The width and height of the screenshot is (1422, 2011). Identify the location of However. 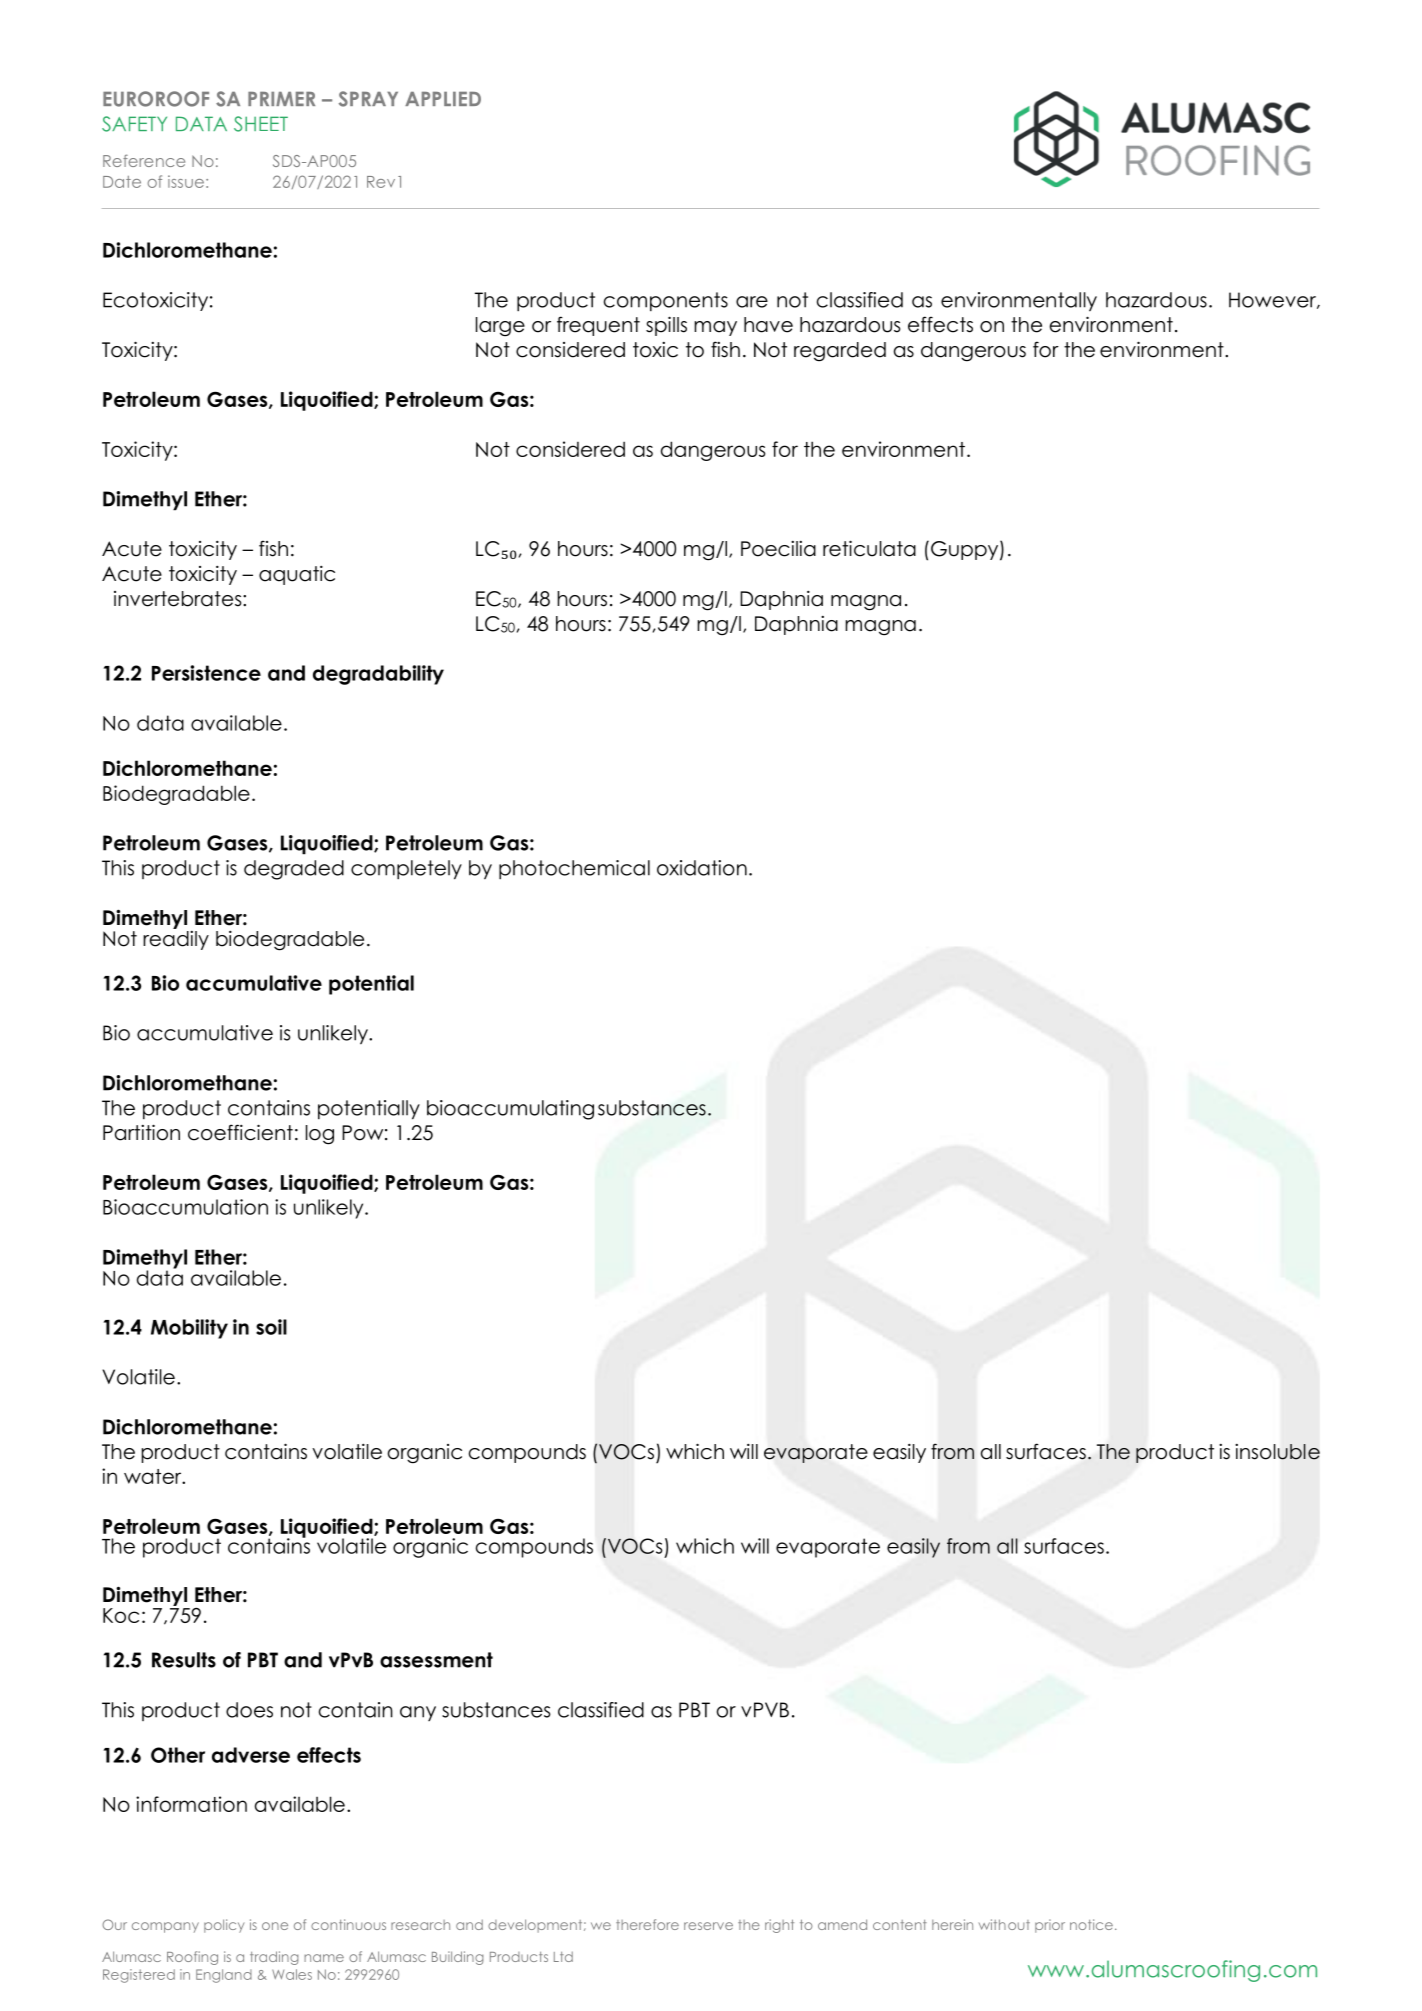
(1273, 300).
